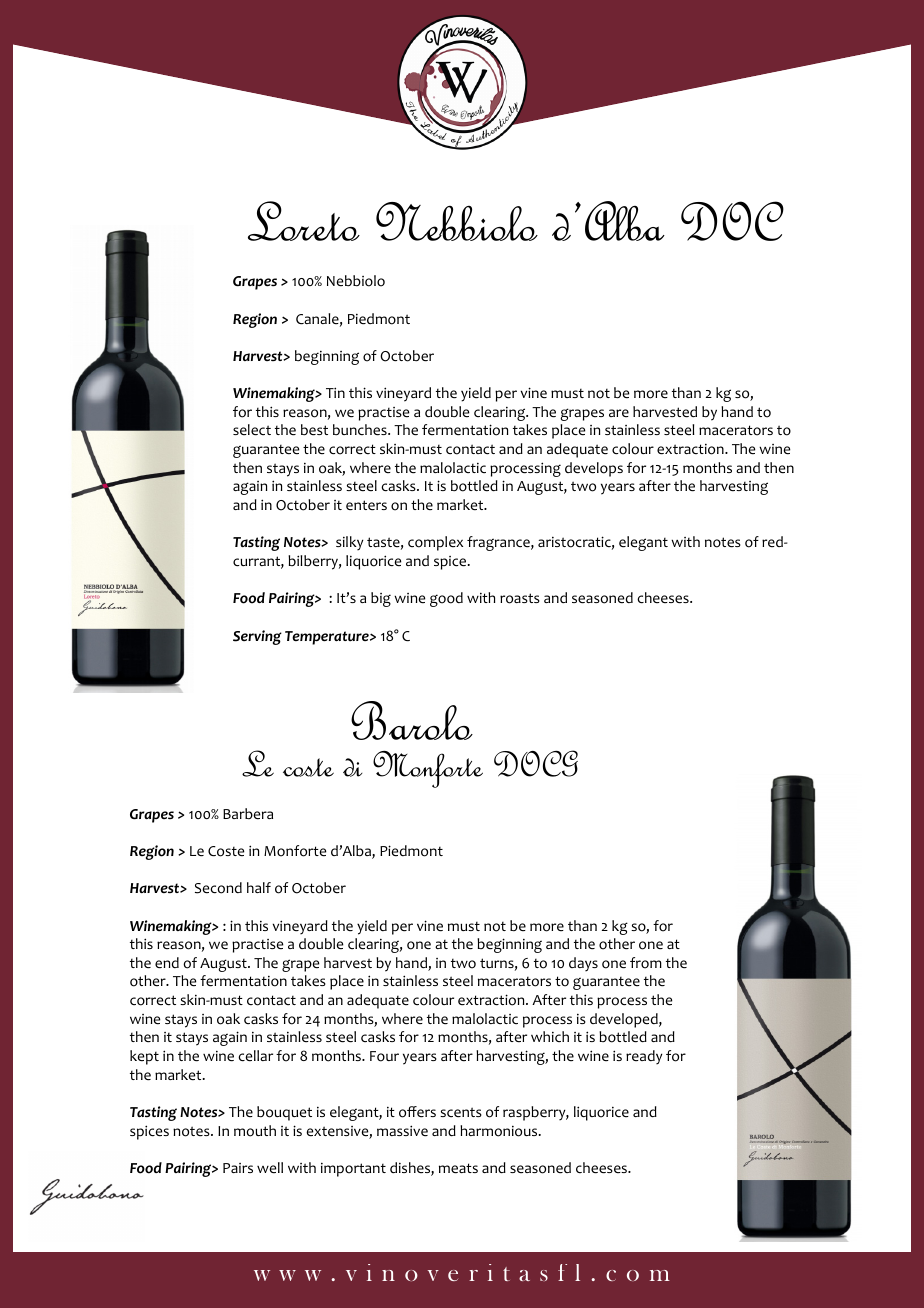 The width and height of the screenshot is (924, 1308). Describe the element at coordinates (619, 413) in the screenshot. I see `are` at that location.
